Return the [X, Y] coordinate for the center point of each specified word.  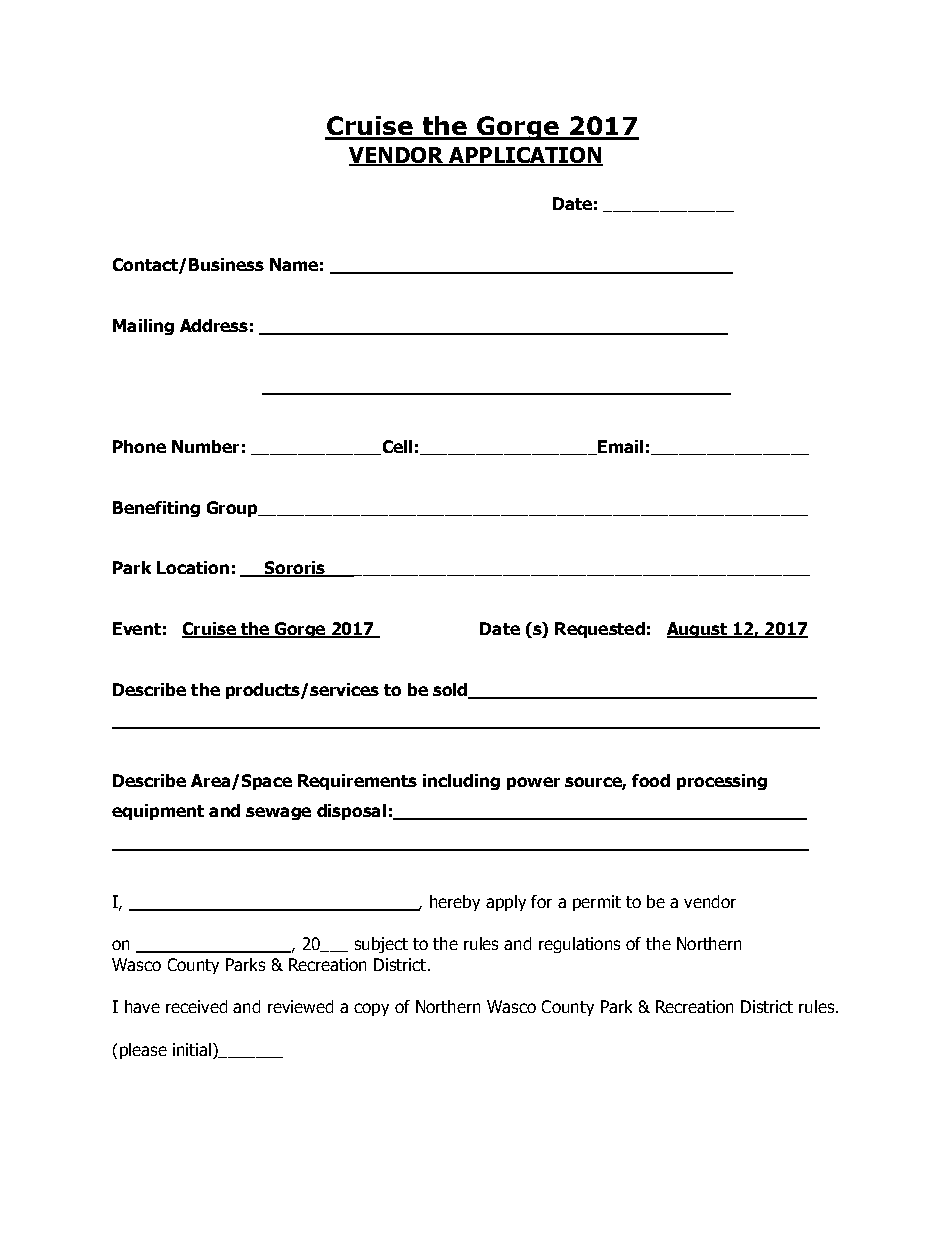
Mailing [143, 327]
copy [371, 1009]
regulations [579, 945]
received [196, 1006]
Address [214, 325]
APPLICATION [525, 156]
